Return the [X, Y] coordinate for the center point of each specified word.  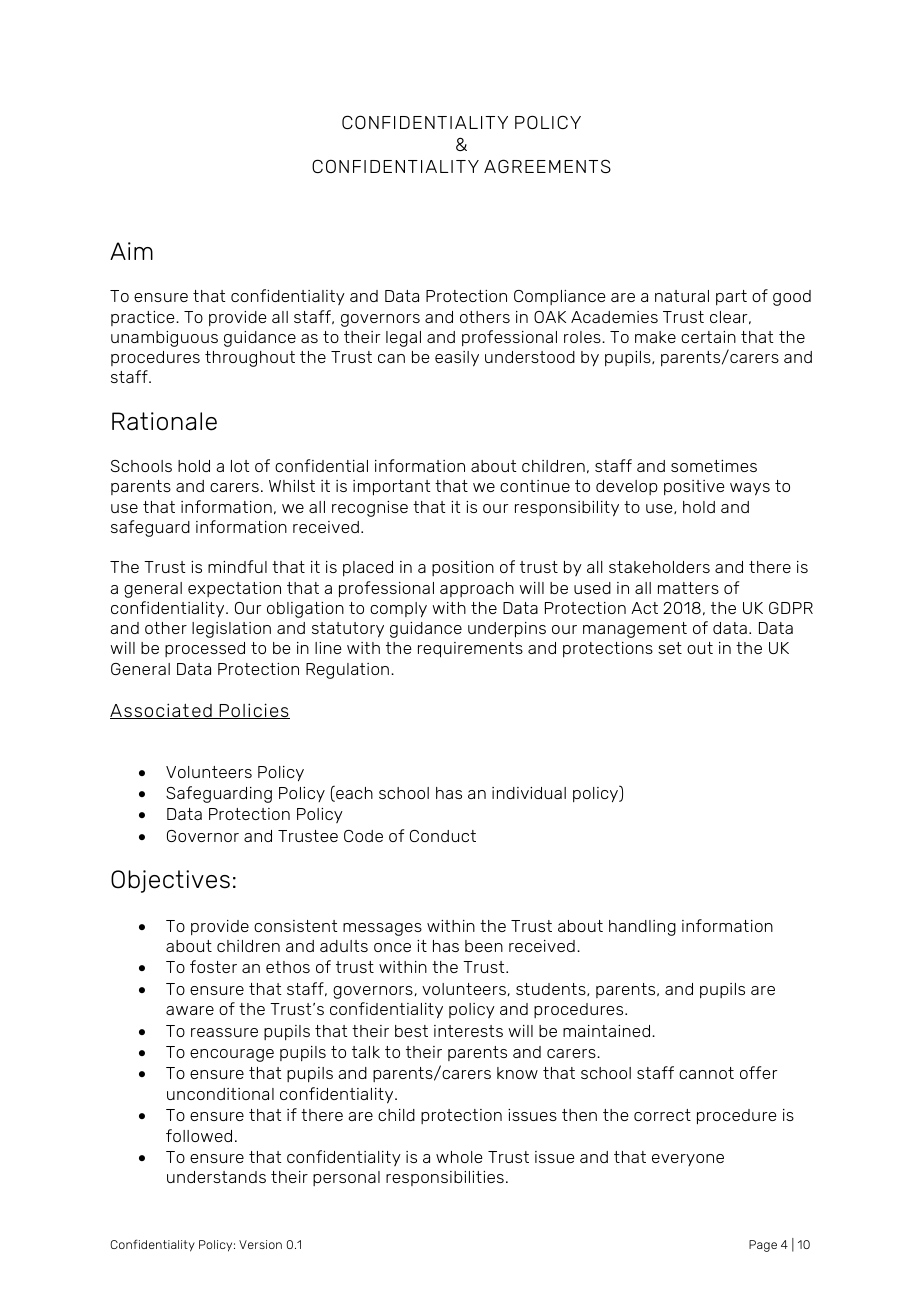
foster [213, 966]
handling [642, 928]
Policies [253, 711]
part [731, 297]
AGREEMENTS [547, 166]
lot [240, 466]
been [484, 946]
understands [216, 1177]
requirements [470, 650]
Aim [131, 251]
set [670, 648]
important [392, 488]
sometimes [714, 466]
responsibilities [445, 1178]
